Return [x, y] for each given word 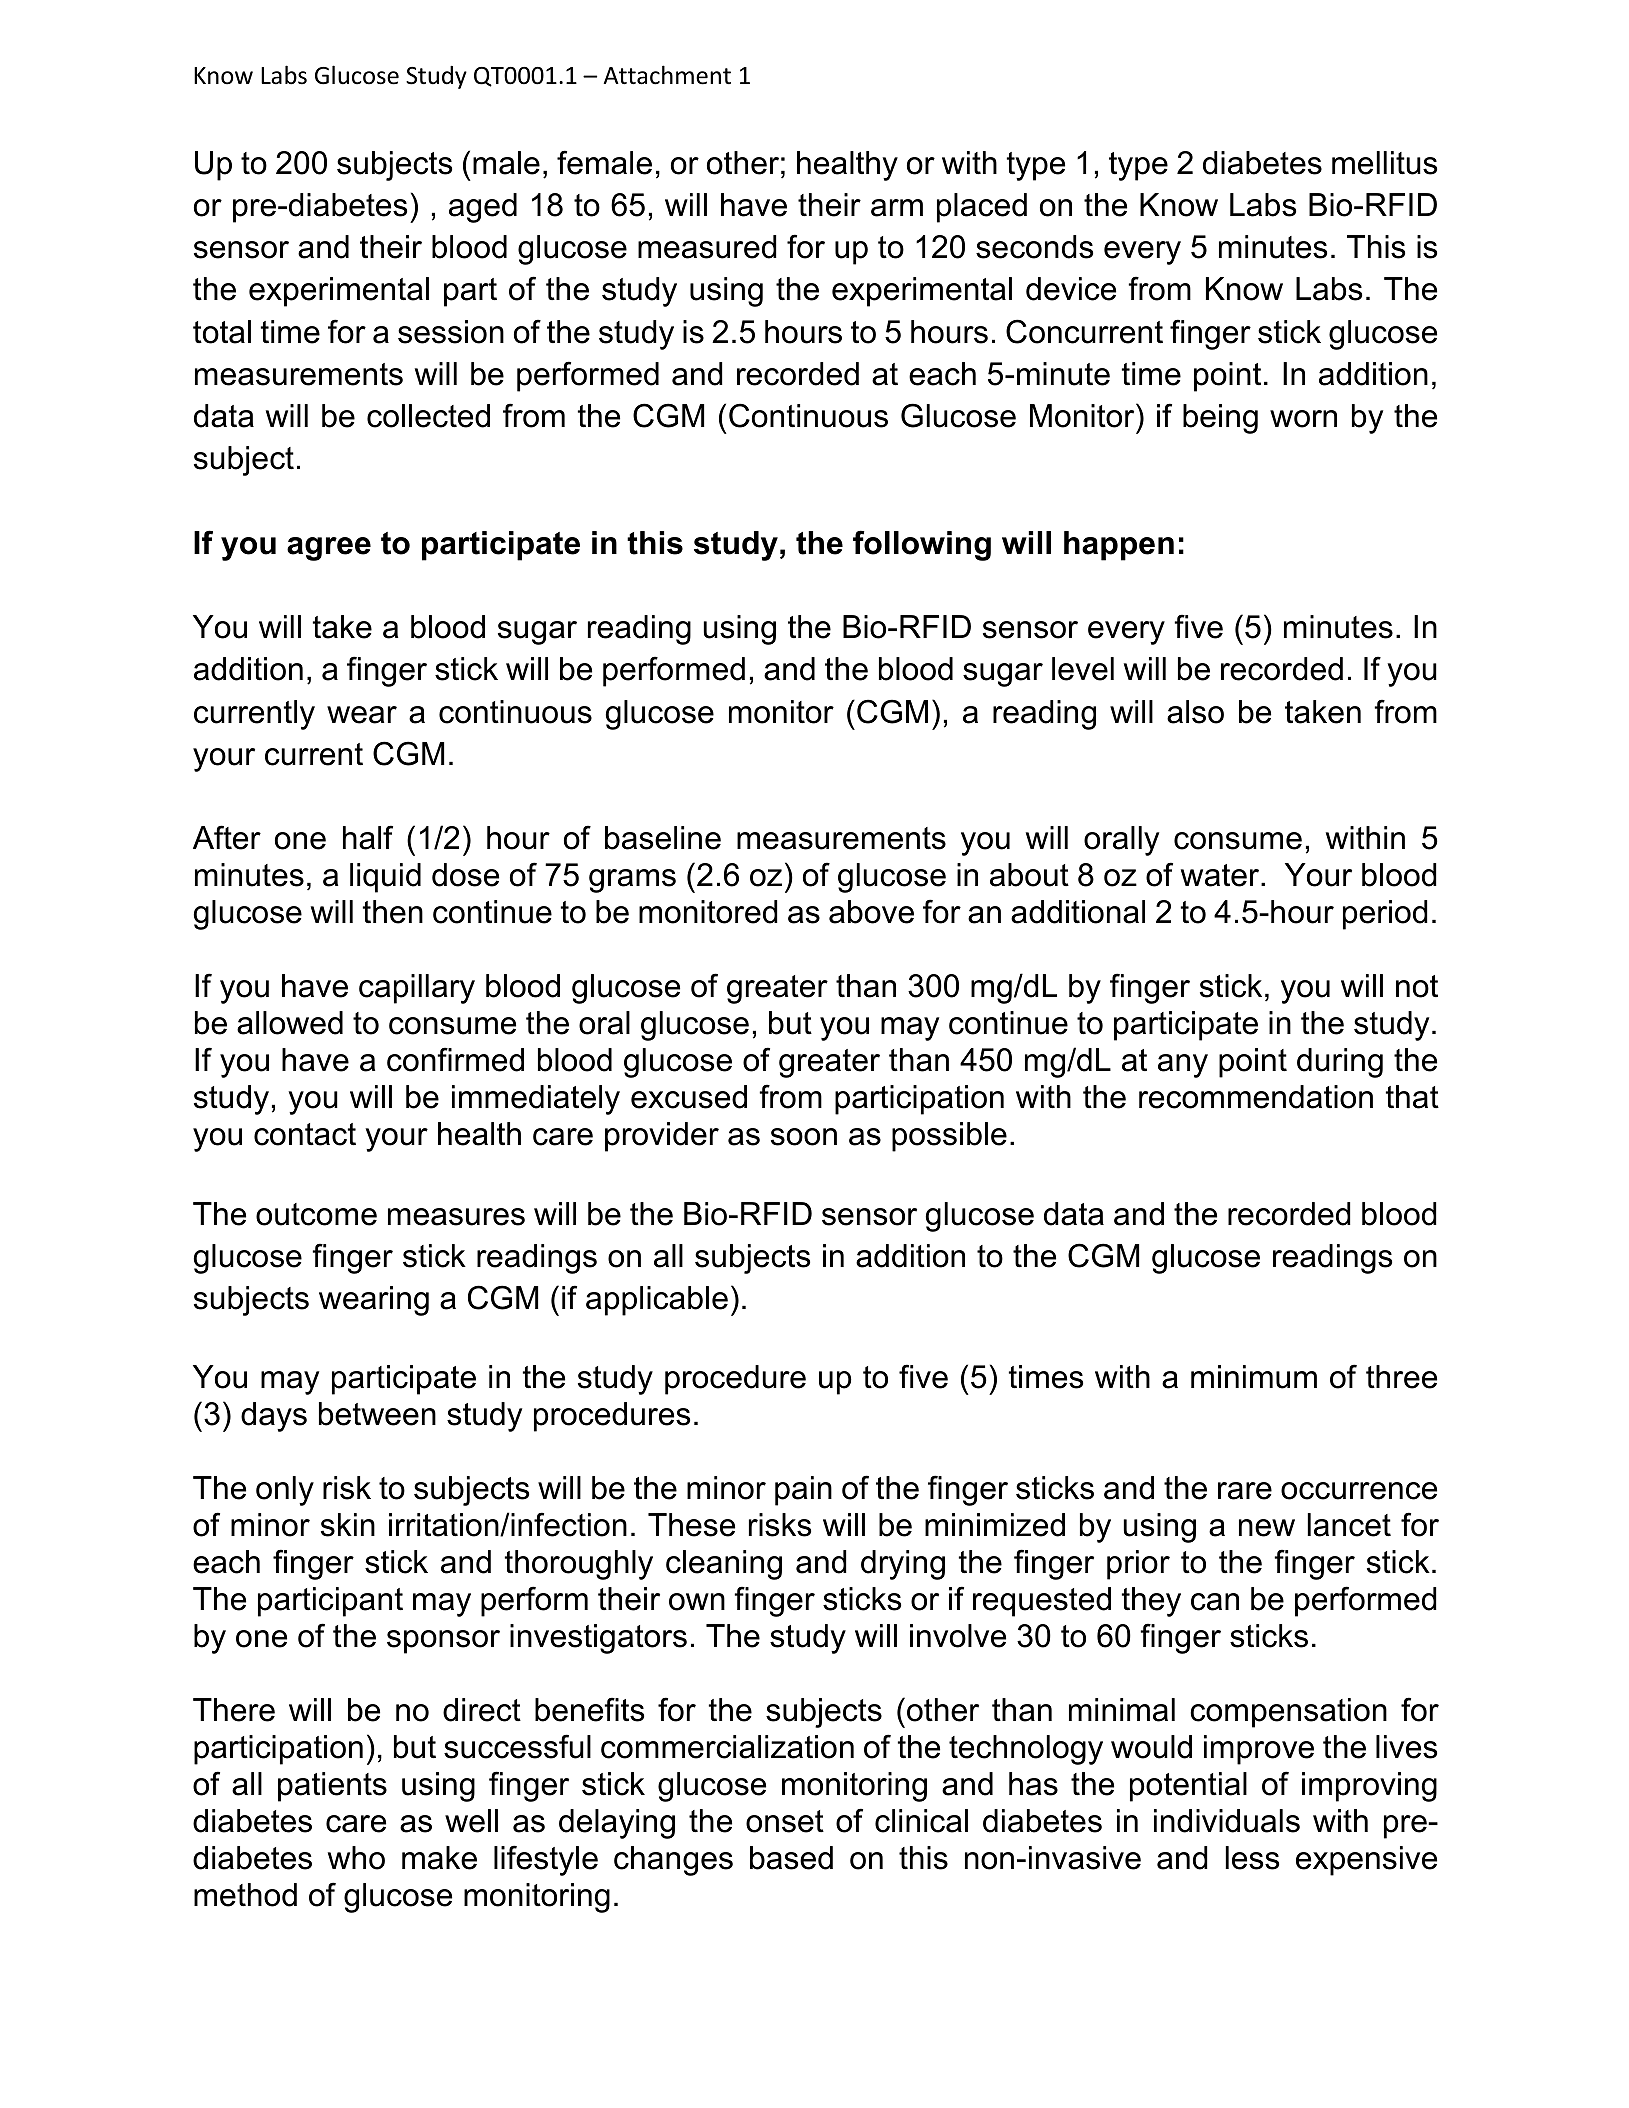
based [791, 1858]
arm [897, 208]
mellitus [1384, 163]
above [871, 912]
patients [332, 1787]
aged [483, 208]
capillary [417, 989]
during [1340, 1063]
